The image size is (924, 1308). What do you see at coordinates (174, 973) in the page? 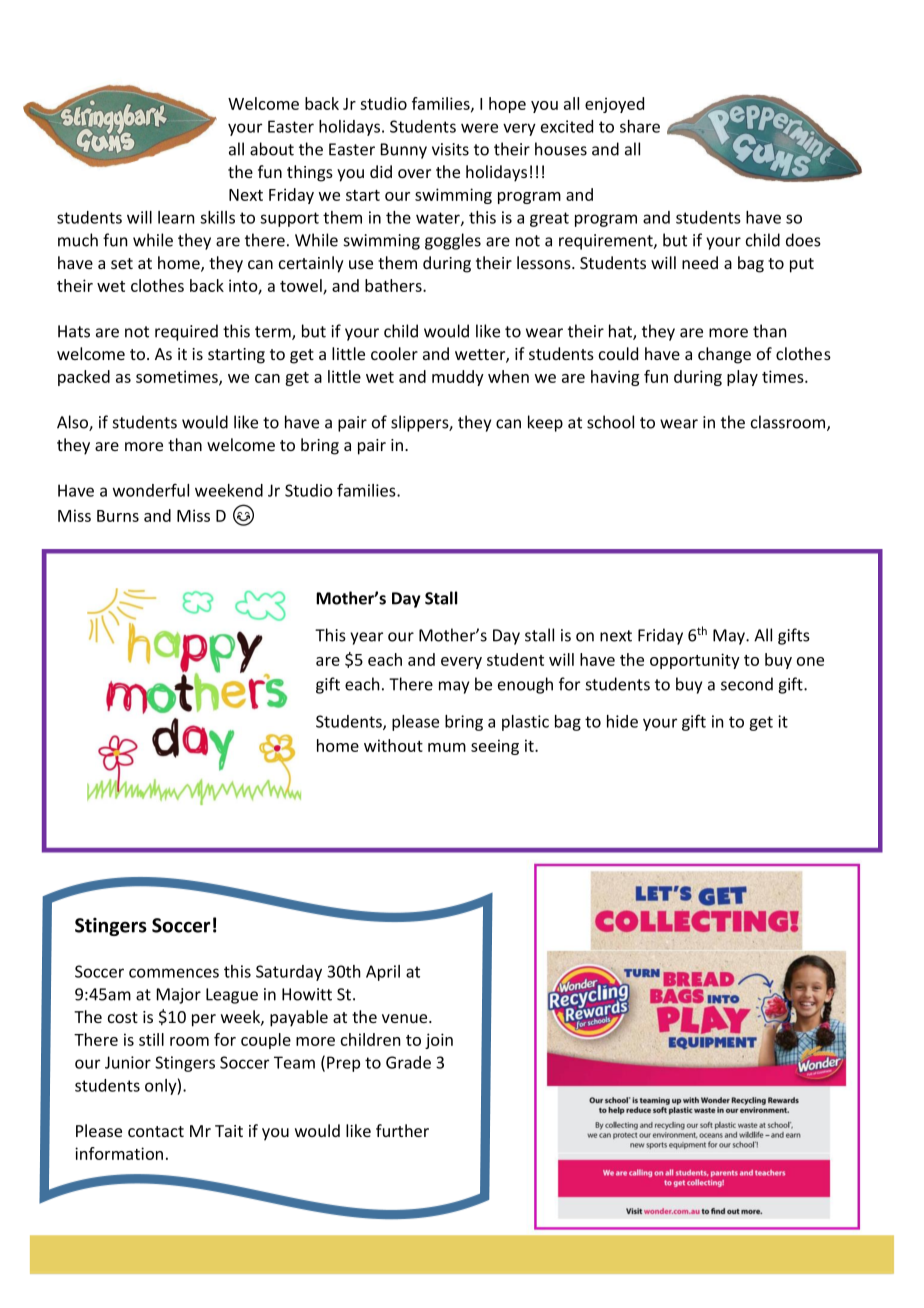
I see `commences` at bounding box center [174, 973].
